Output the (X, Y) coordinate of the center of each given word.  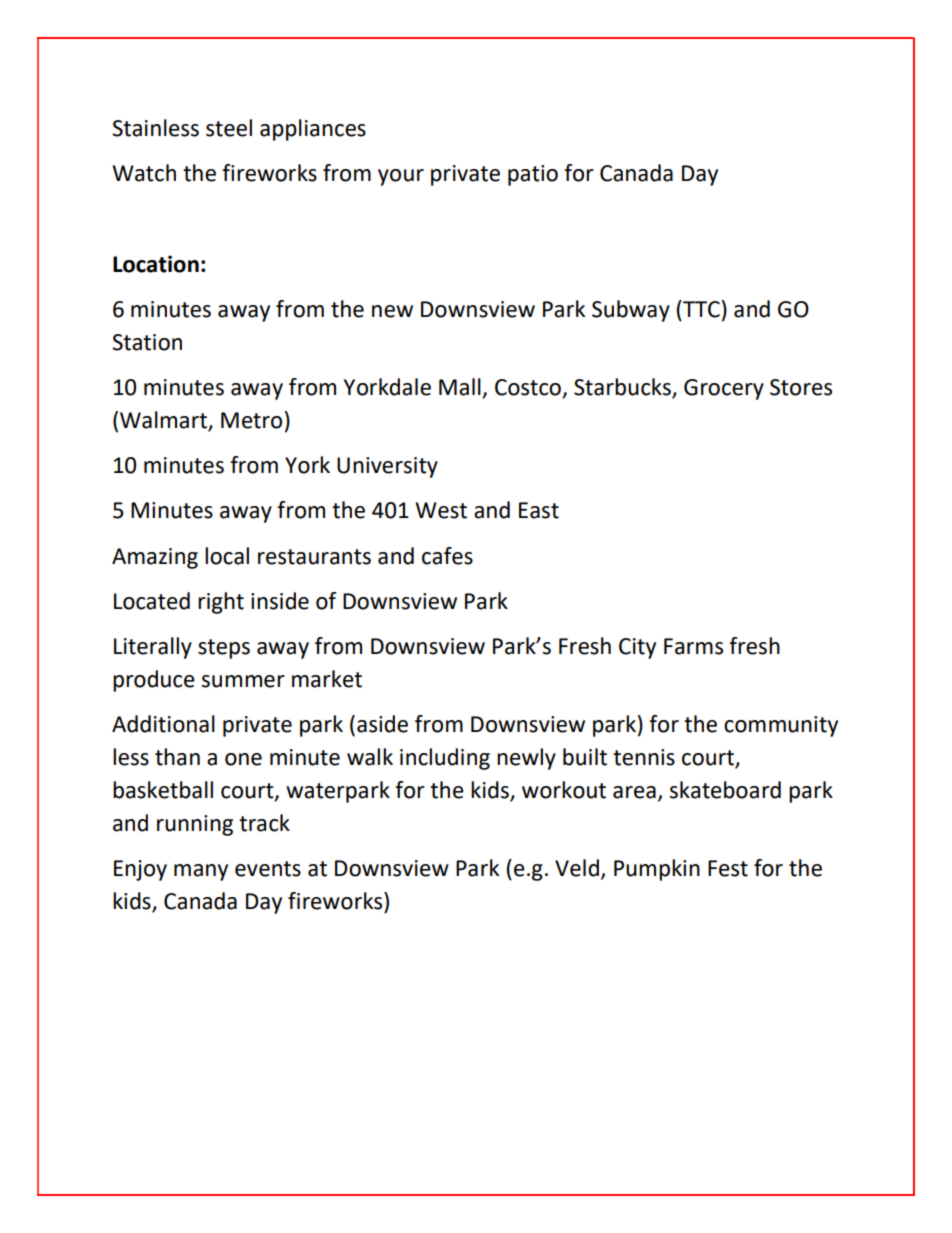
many (201, 872)
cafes (447, 556)
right (221, 603)
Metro (251, 420)
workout (564, 790)
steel (229, 128)
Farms (693, 646)
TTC (700, 309)
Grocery (724, 389)
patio (533, 175)
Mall (461, 388)
